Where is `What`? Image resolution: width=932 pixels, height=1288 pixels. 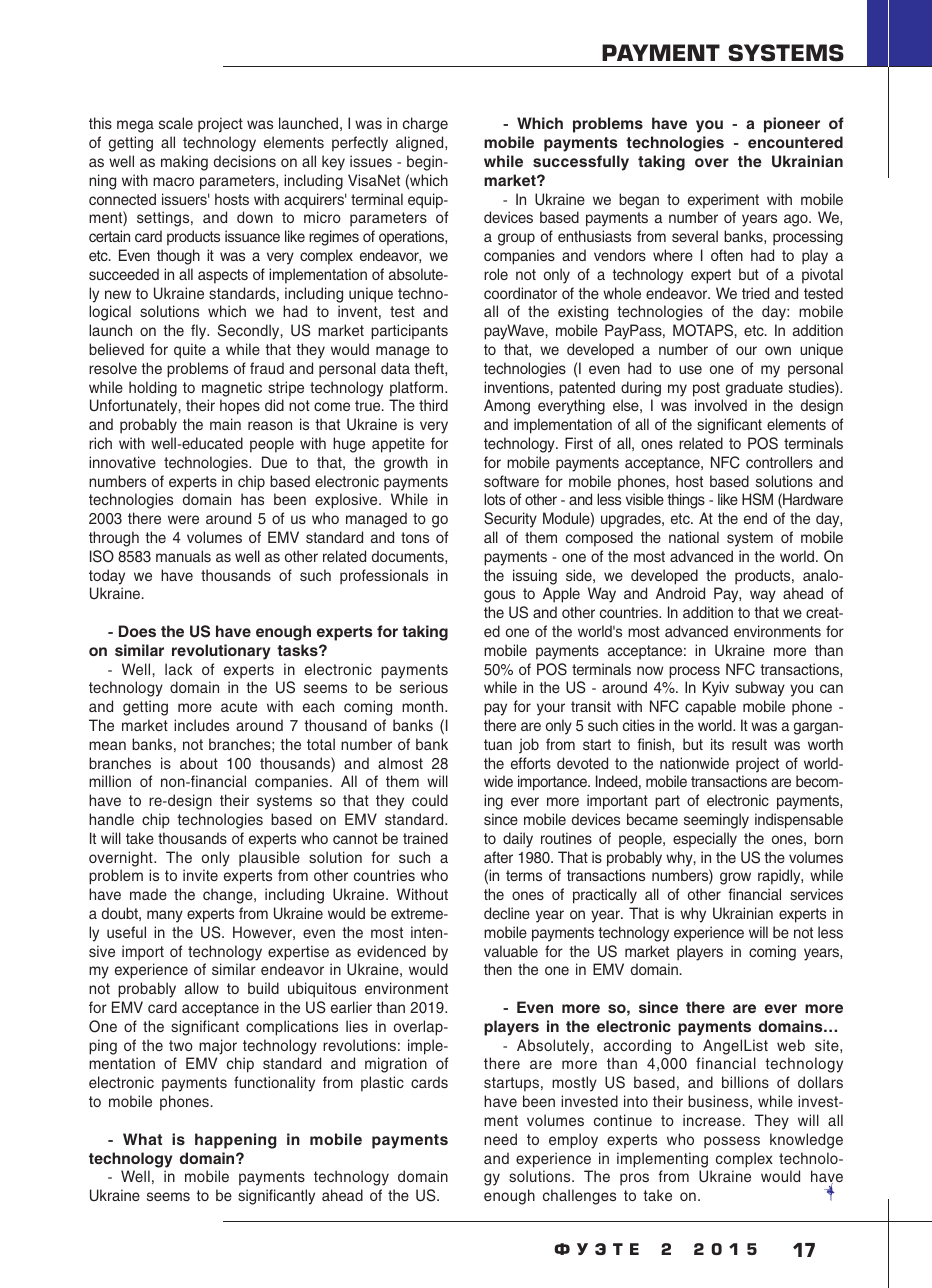
What is located at coordinates (142, 1139).
